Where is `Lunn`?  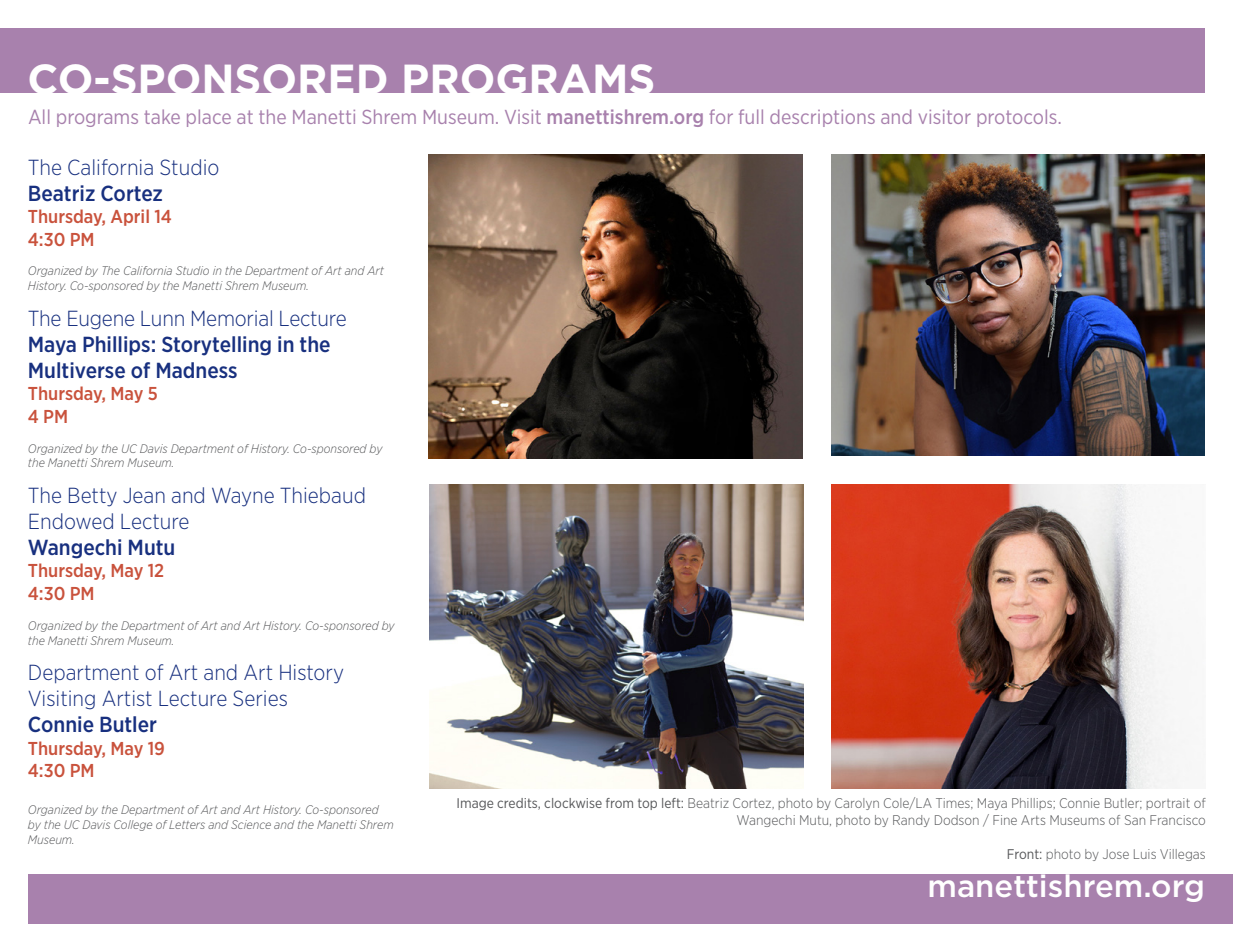
Lunn is located at coordinates (162, 318).
